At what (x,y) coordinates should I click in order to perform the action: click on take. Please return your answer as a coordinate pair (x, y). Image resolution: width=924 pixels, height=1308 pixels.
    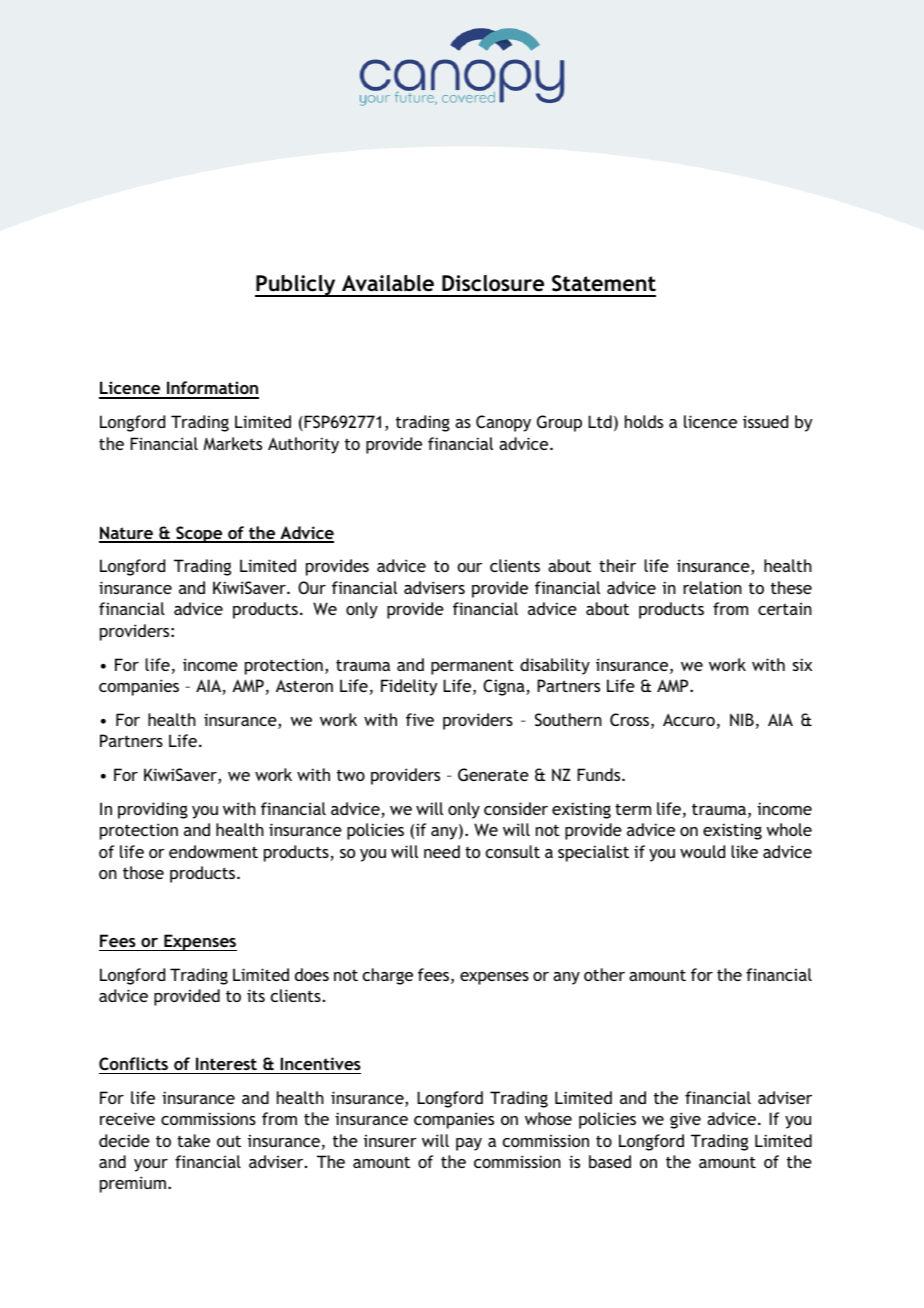
    Looking at the image, I should click on (193, 1140).
